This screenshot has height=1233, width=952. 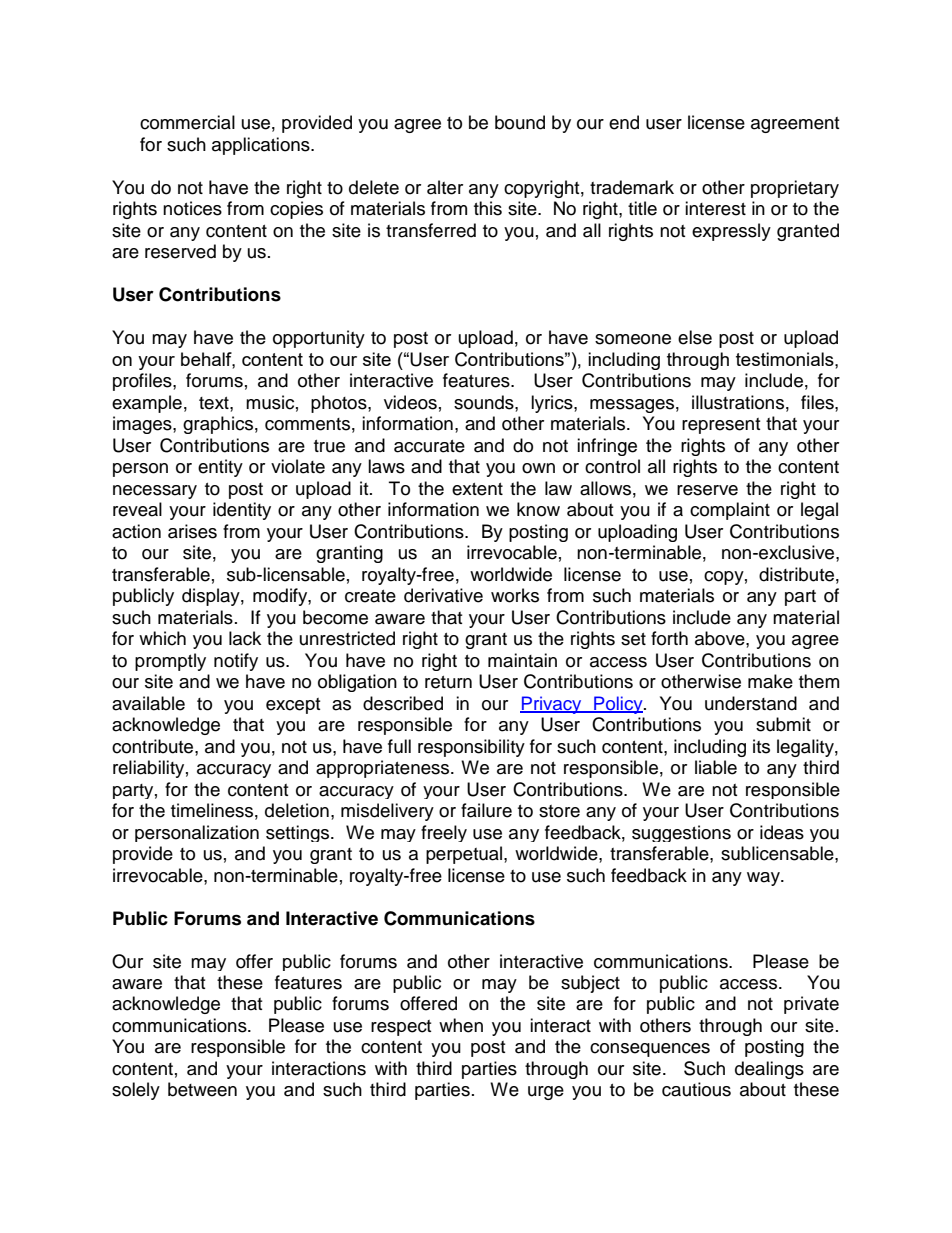 I want to click on dealings, so click(x=769, y=1070).
